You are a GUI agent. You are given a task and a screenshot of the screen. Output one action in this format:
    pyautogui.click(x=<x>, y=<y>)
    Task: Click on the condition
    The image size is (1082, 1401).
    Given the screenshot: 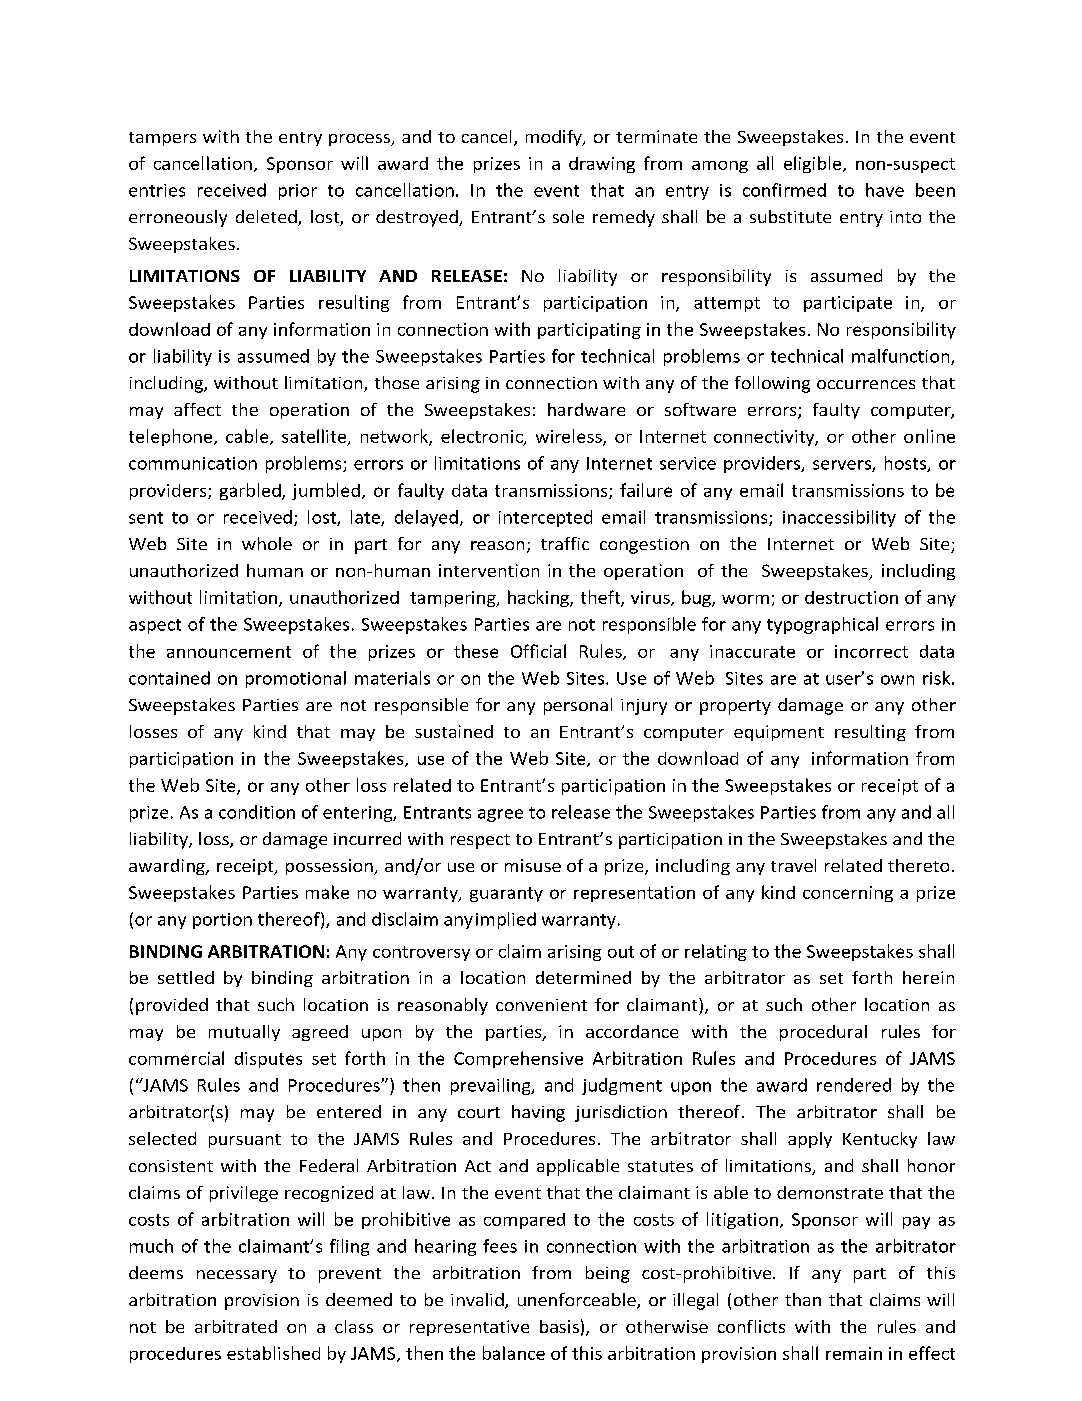 What is the action you would take?
    pyautogui.click(x=257, y=812)
